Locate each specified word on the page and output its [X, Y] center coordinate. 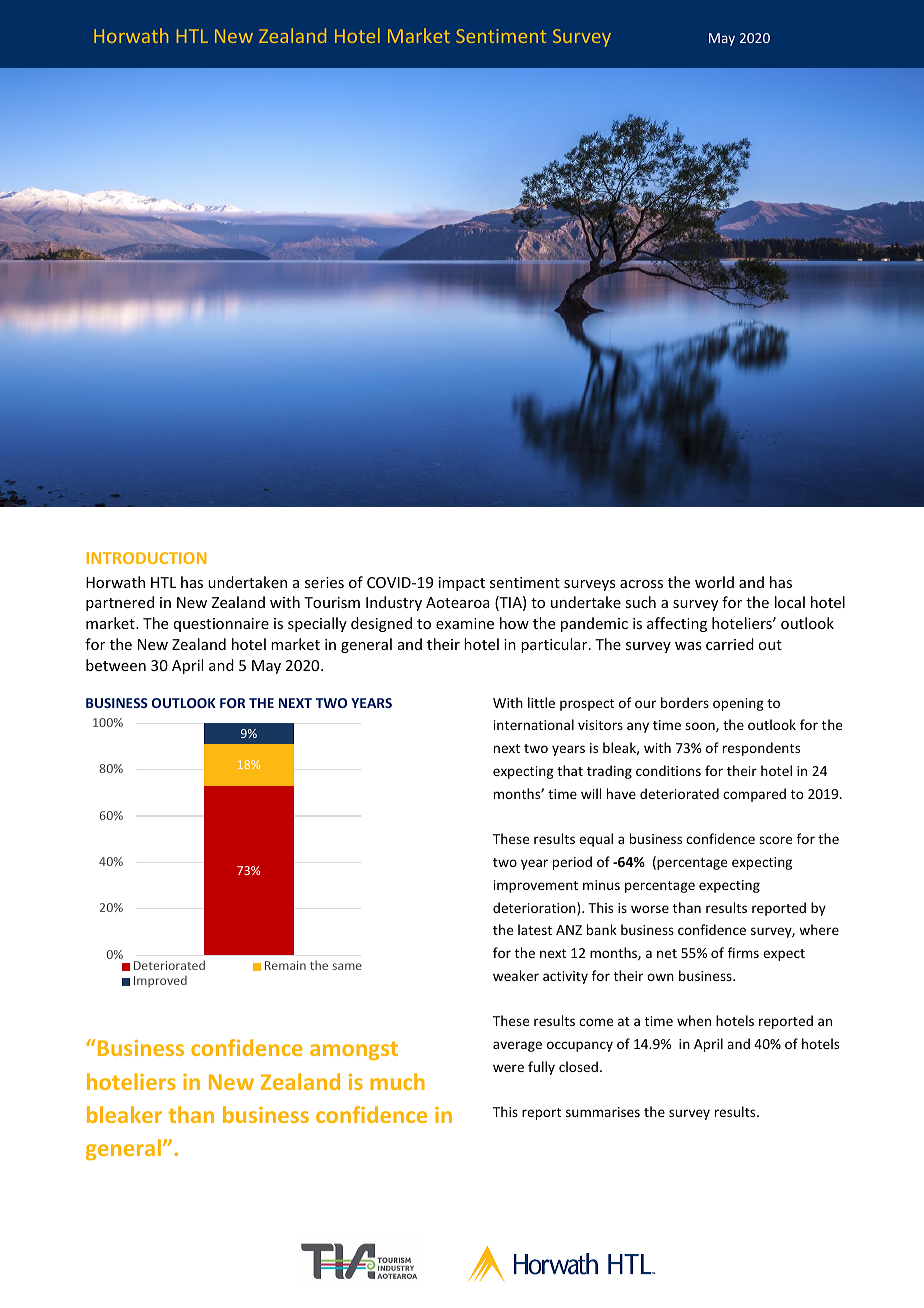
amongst [354, 1050]
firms [743, 952]
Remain [285, 965]
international [534, 724]
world [714, 582]
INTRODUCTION [146, 558]
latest [535, 929]
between [116, 665]
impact [462, 584]
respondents [761, 749]
